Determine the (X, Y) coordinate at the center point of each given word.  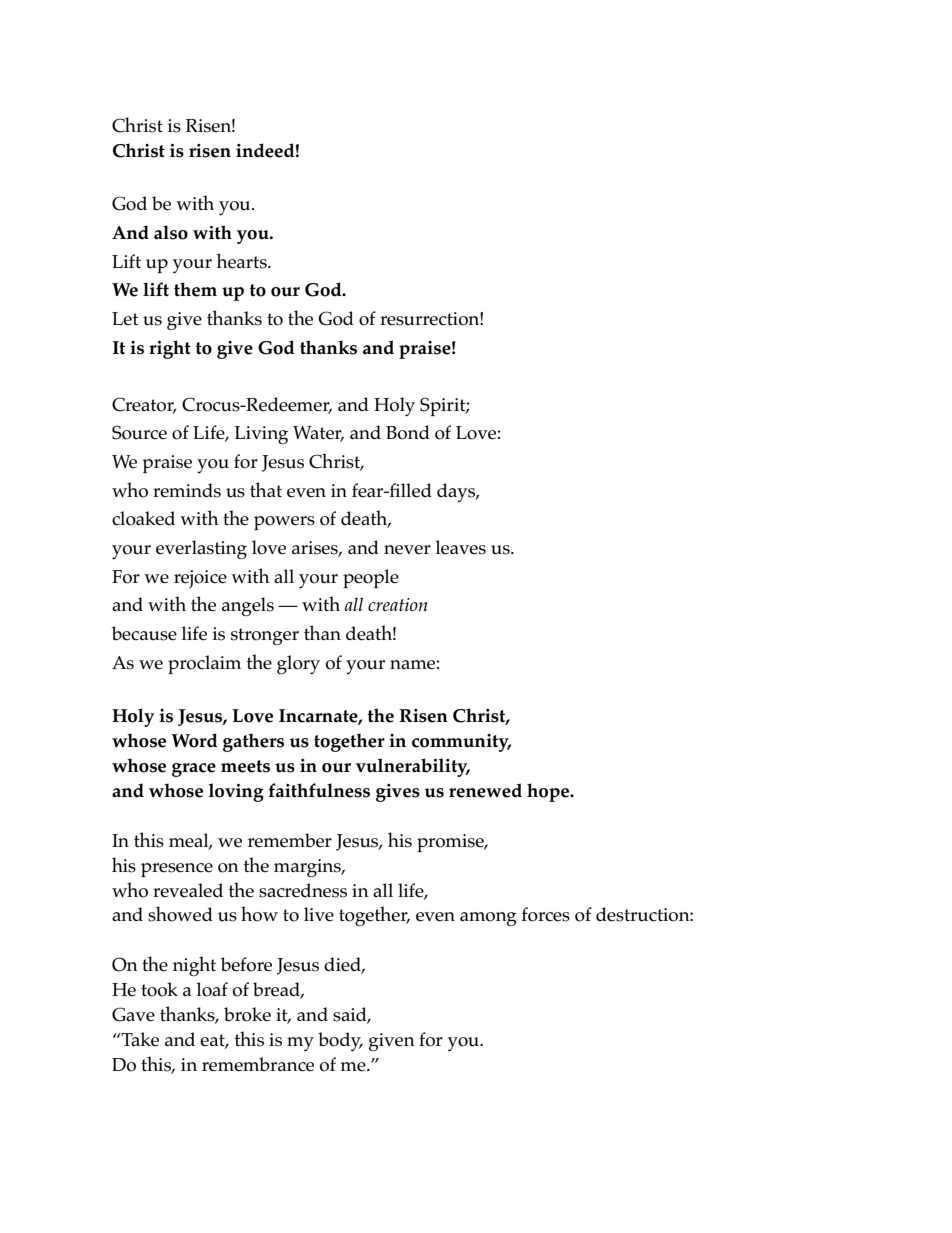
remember (290, 840)
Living (261, 435)
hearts (242, 261)
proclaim (204, 664)
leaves (460, 547)
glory (298, 664)
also (171, 232)
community (461, 743)
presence (177, 870)
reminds (187, 490)
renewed (485, 790)
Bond (408, 432)
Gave (133, 1014)
